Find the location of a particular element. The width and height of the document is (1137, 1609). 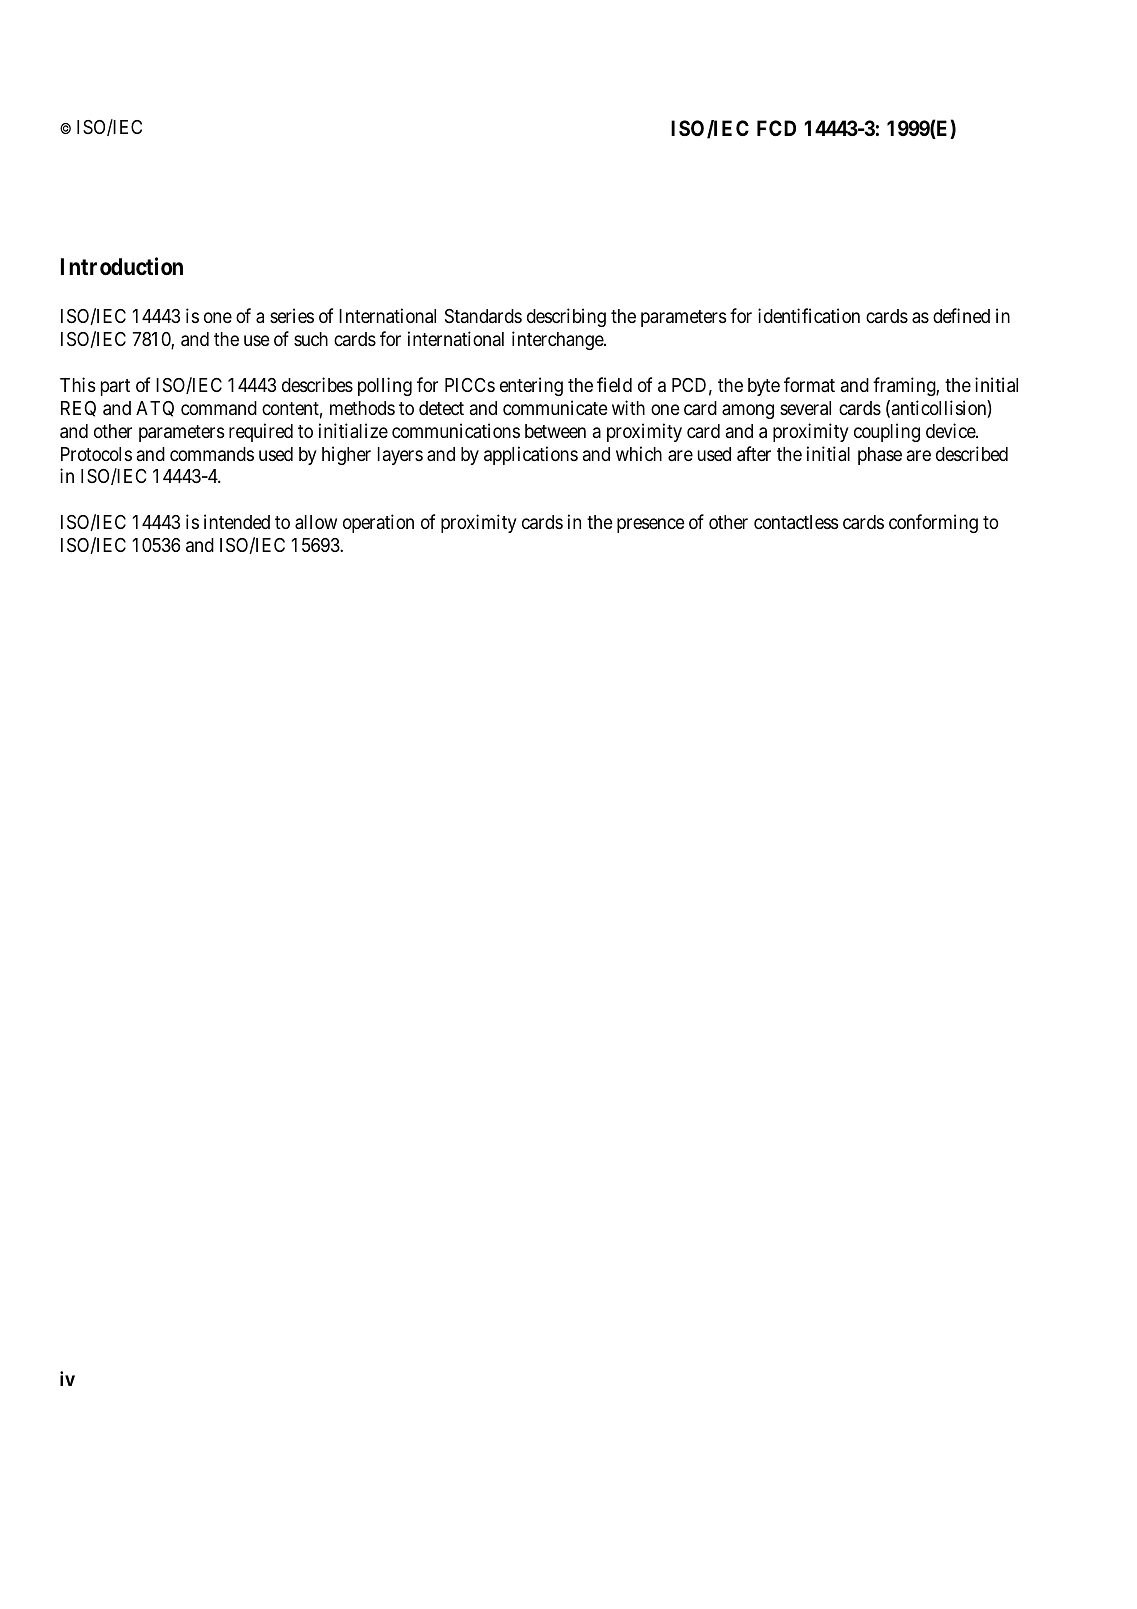

interchange is located at coordinates (558, 340).
